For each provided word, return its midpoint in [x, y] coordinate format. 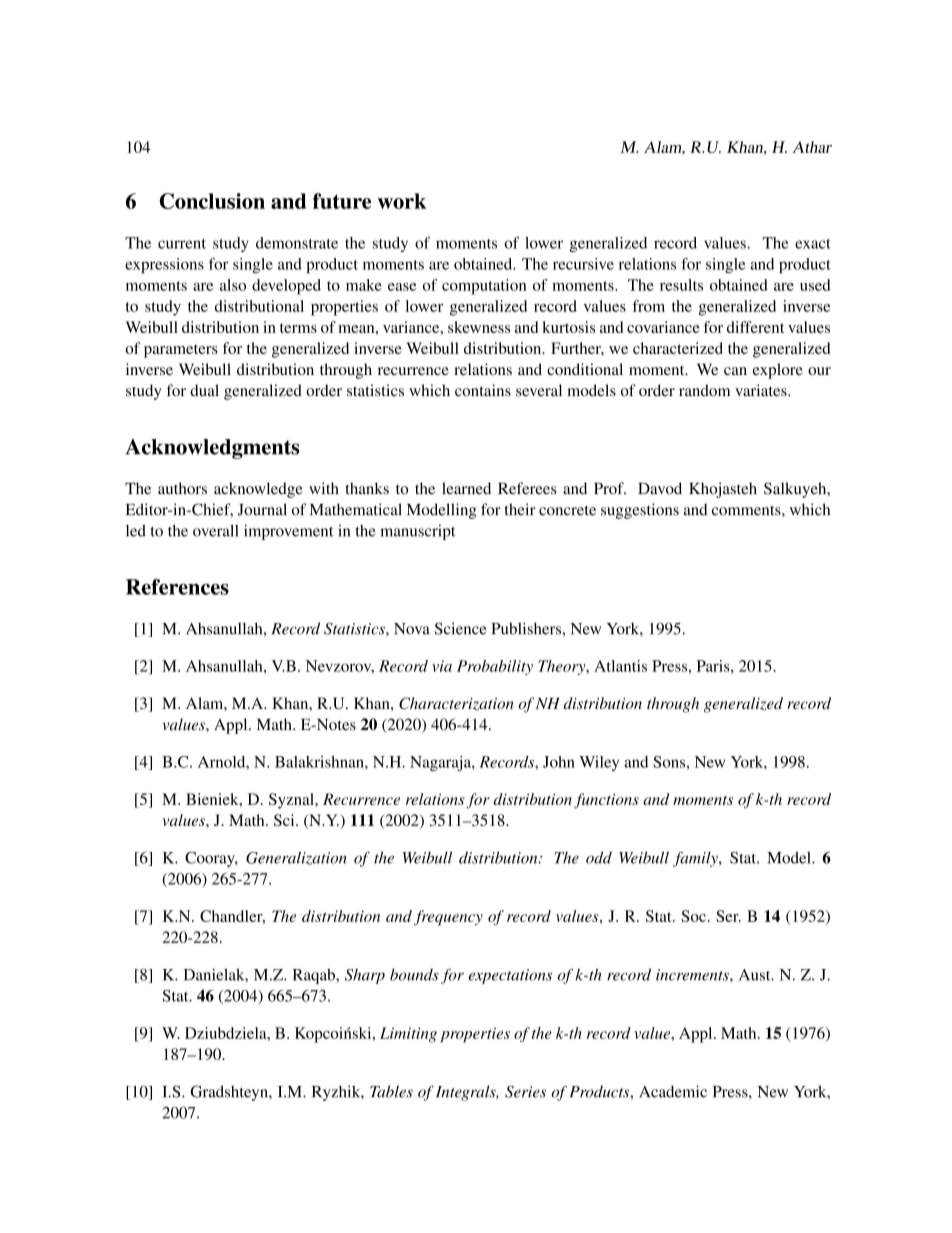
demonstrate [297, 243]
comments [747, 510]
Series [525, 1092]
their [520, 509]
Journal [262, 509]
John [559, 762]
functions [606, 801]
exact [813, 244]
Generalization [296, 858]
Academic [673, 1091]
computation [484, 287]
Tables [391, 1091]
